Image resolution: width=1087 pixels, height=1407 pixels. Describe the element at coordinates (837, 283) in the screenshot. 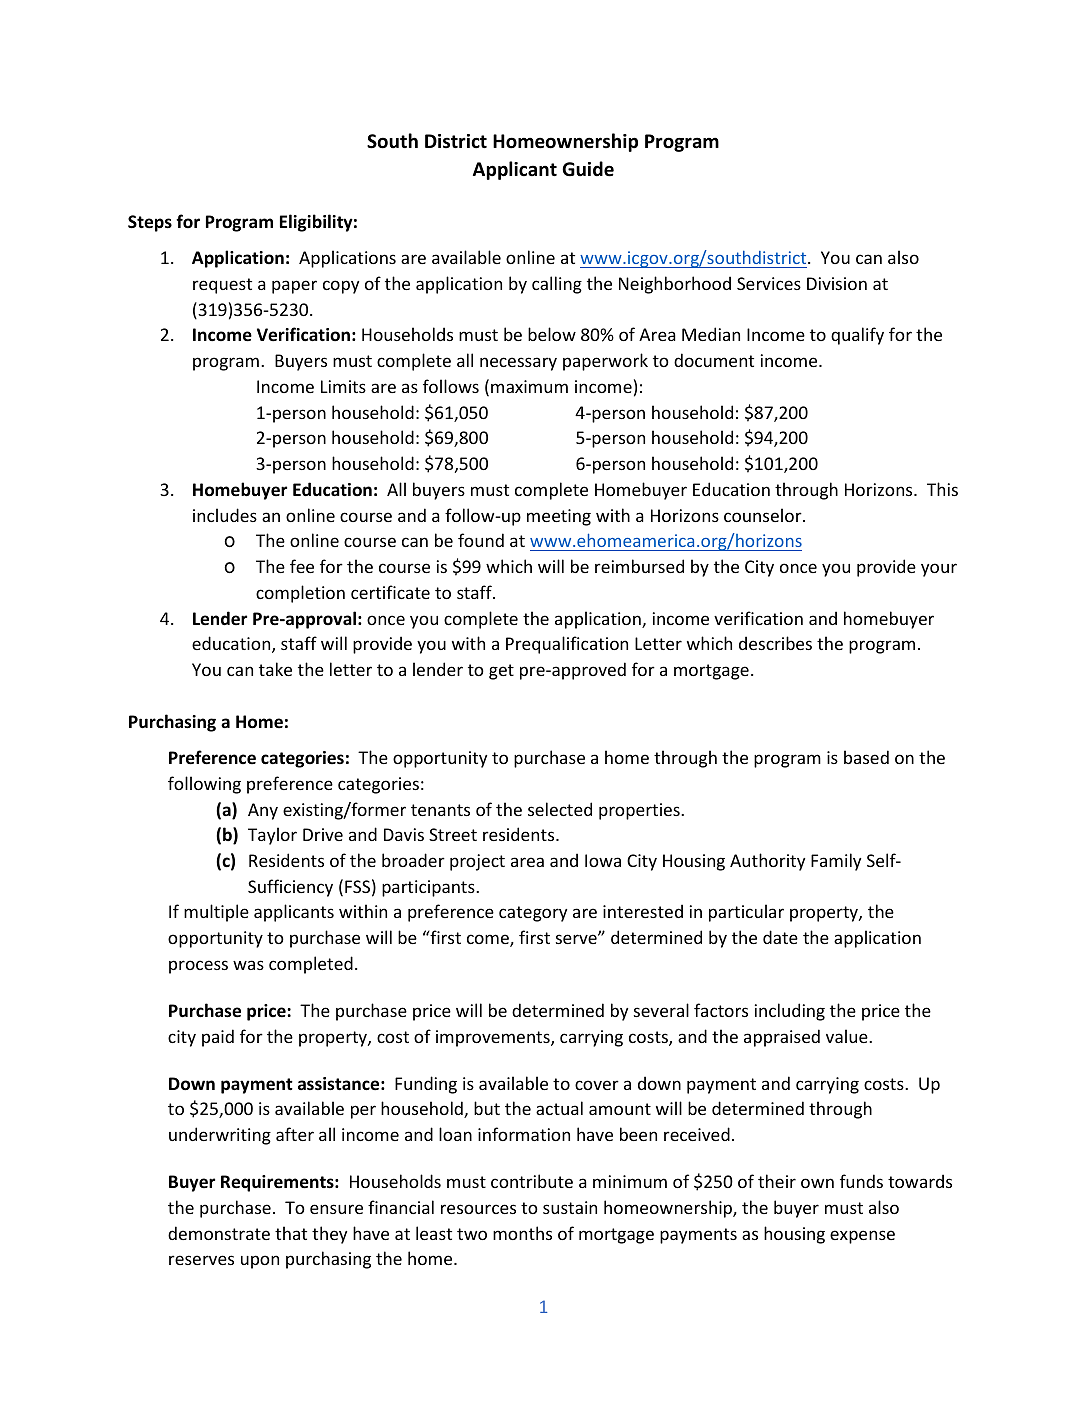

I see `Division` at that location.
